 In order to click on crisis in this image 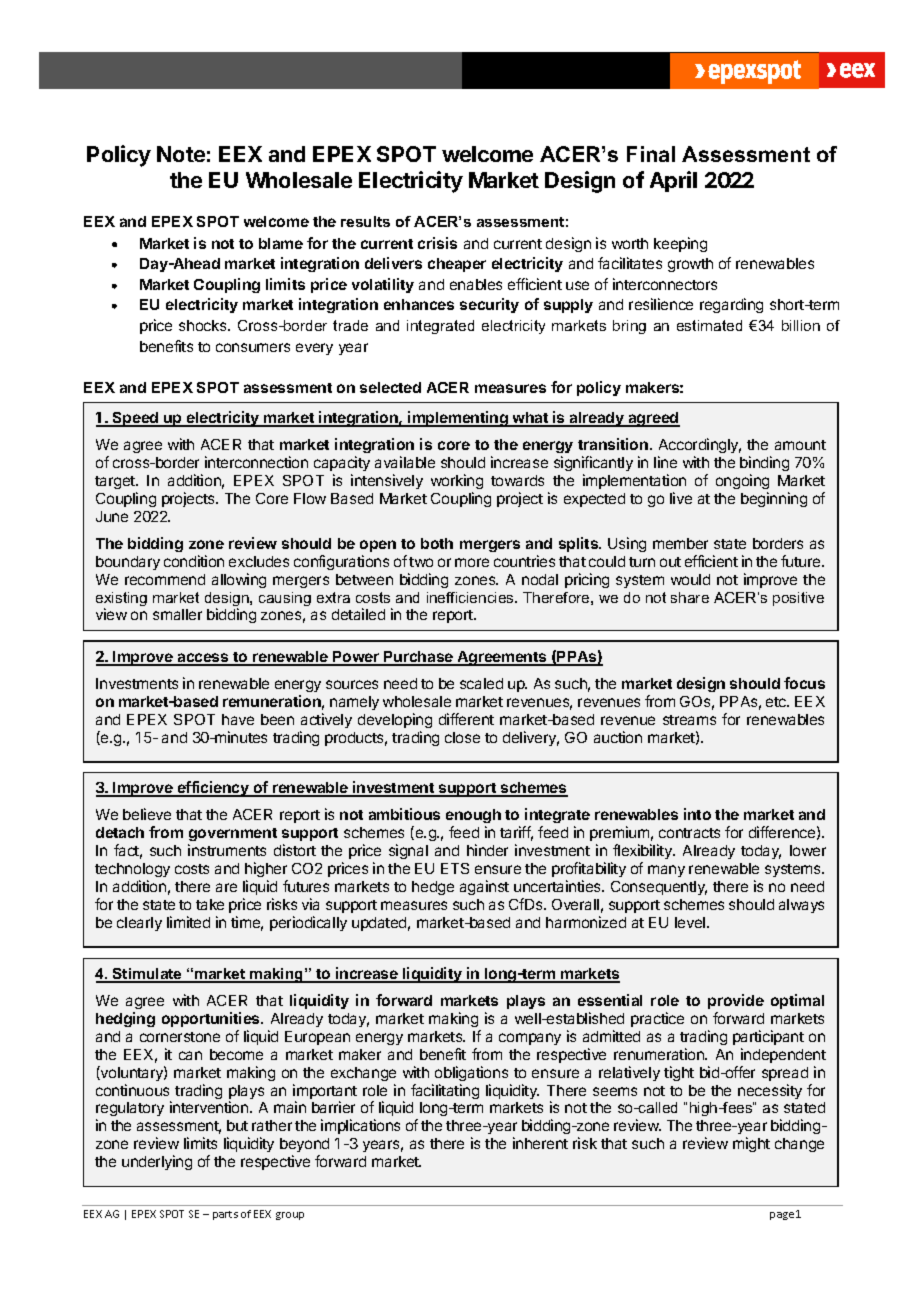, I will do `click(437, 243)`.
